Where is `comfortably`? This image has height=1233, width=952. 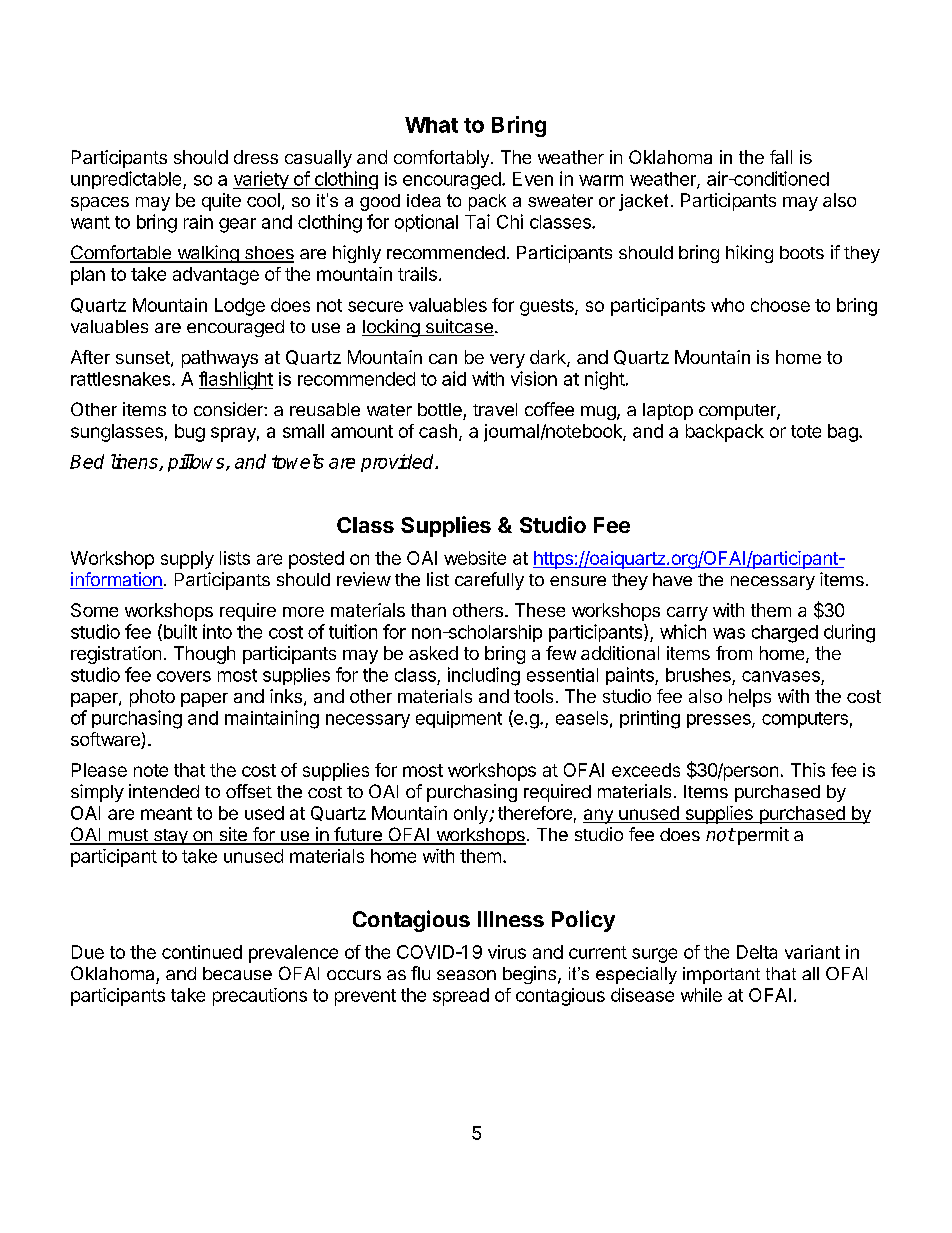 comfortably is located at coordinates (441, 159).
